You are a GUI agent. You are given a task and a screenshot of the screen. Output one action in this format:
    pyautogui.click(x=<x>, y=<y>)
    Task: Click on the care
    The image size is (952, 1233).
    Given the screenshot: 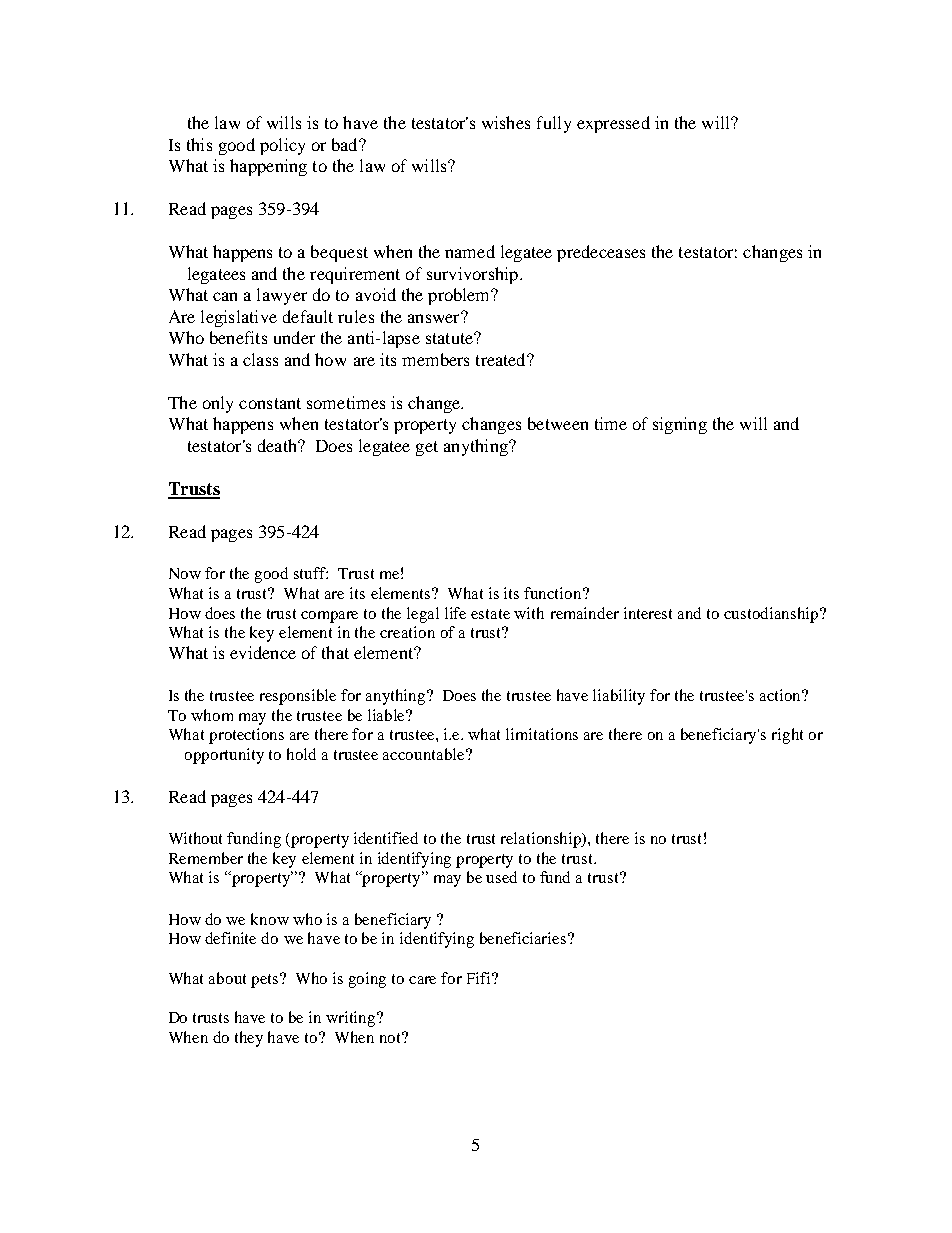 What is the action you would take?
    pyautogui.click(x=422, y=980)
